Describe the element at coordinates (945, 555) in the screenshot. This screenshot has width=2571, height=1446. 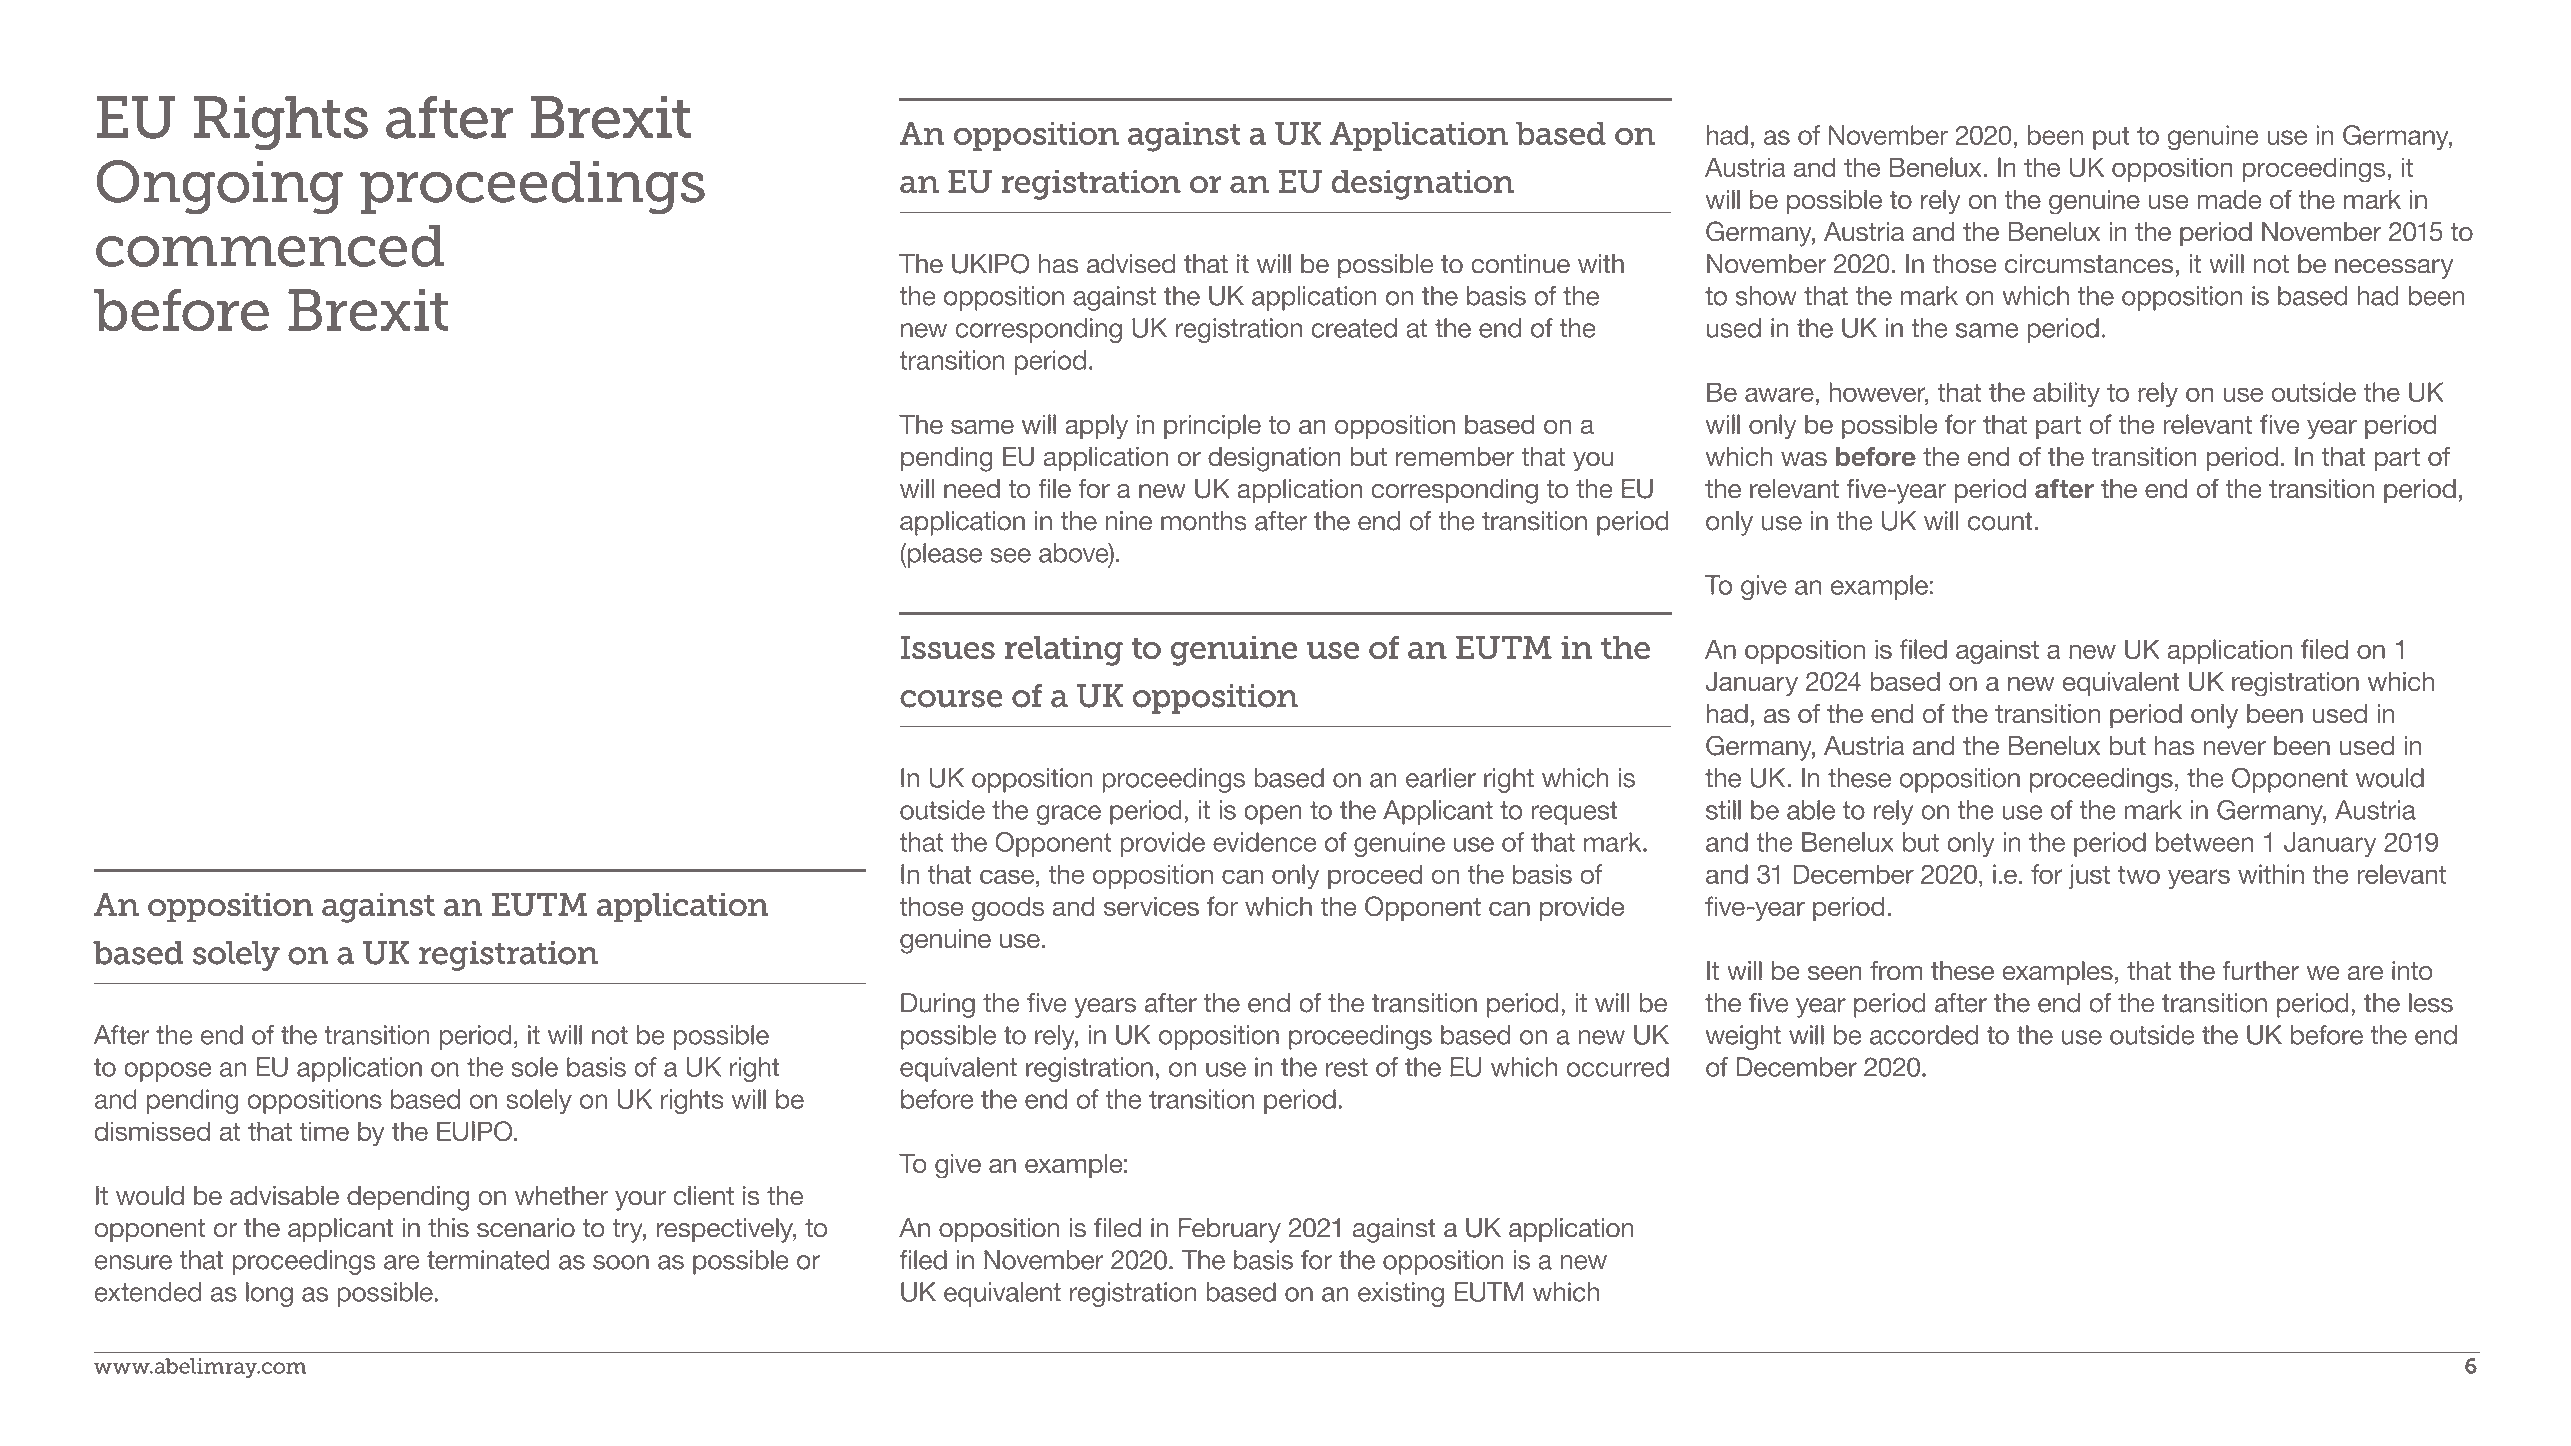
I see `please` at that location.
